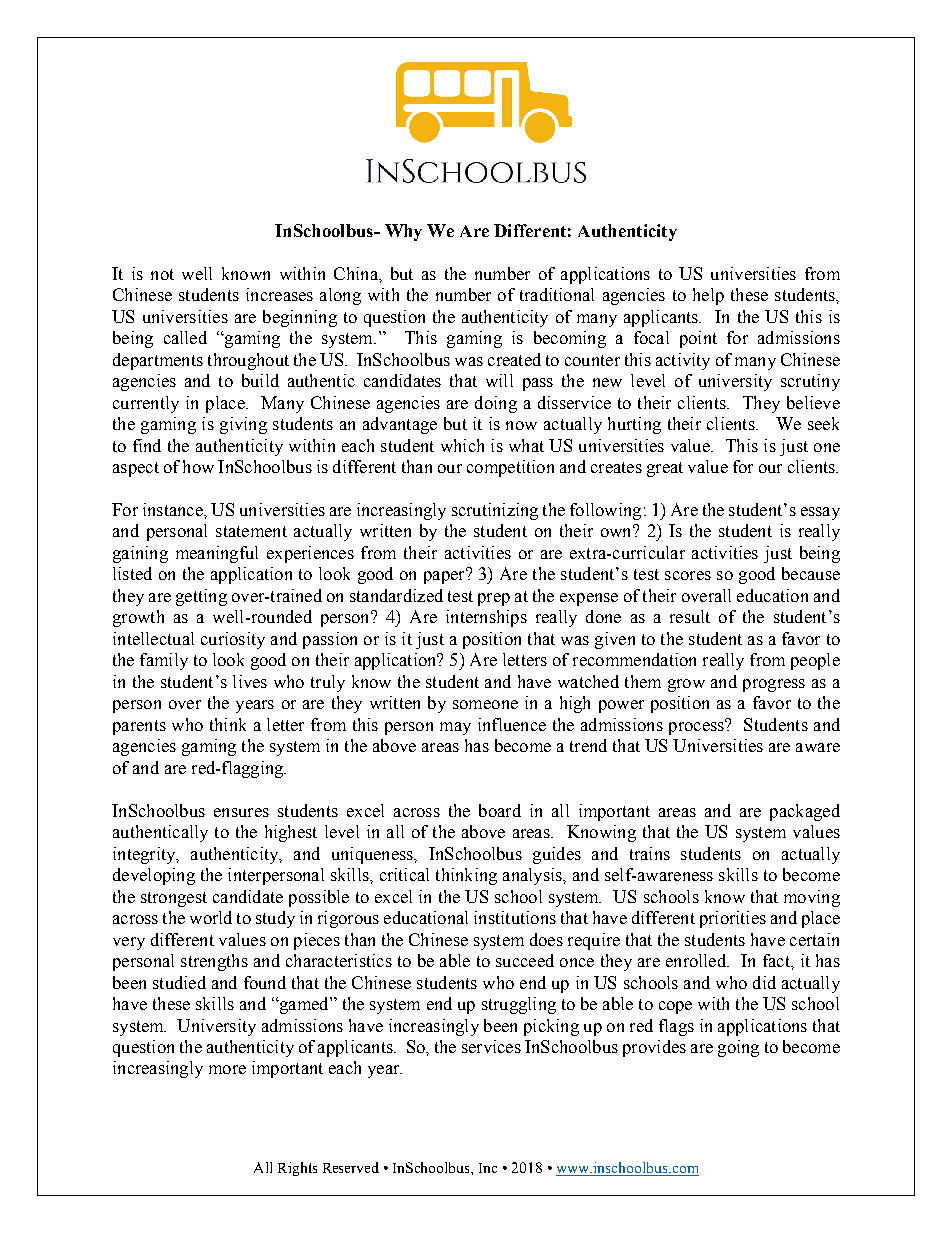  What do you see at coordinates (557, 294) in the document?
I see `traditional` at bounding box center [557, 294].
